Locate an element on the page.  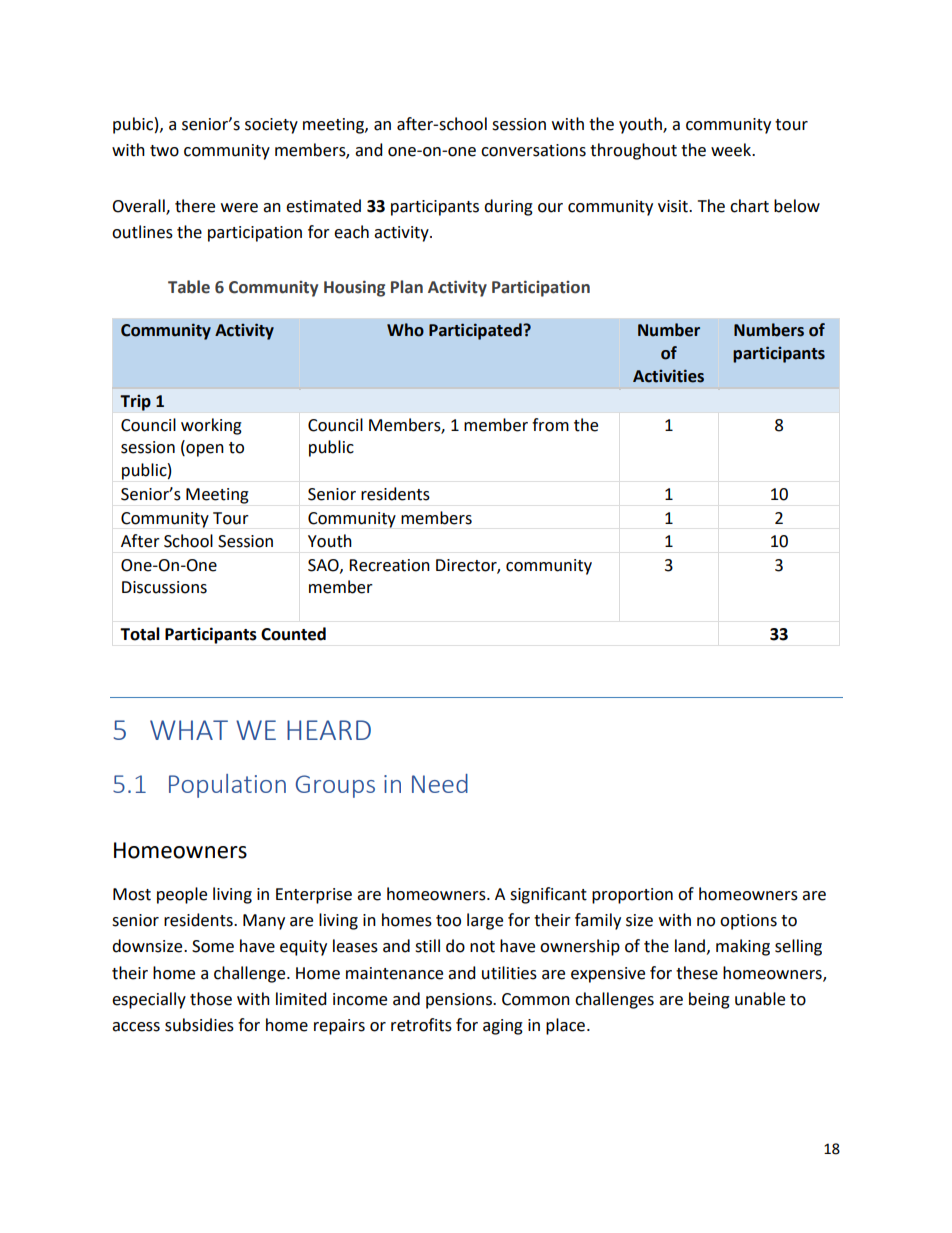
pensions is located at coordinates (460, 1001).
